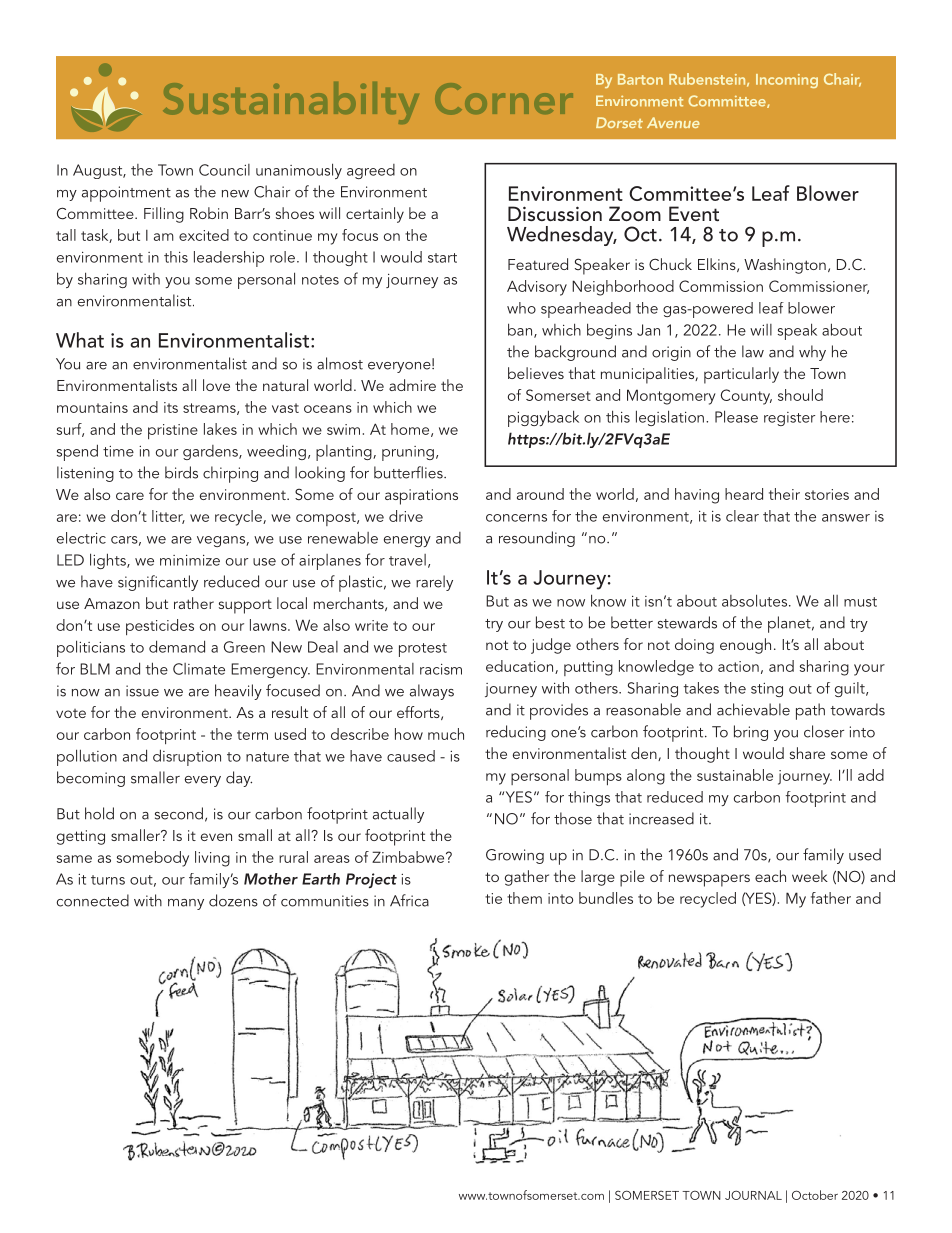 This screenshot has height=1233, width=952. What do you see at coordinates (186, 904) in the screenshot?
I see `many` at bounding box center [186, 904].
